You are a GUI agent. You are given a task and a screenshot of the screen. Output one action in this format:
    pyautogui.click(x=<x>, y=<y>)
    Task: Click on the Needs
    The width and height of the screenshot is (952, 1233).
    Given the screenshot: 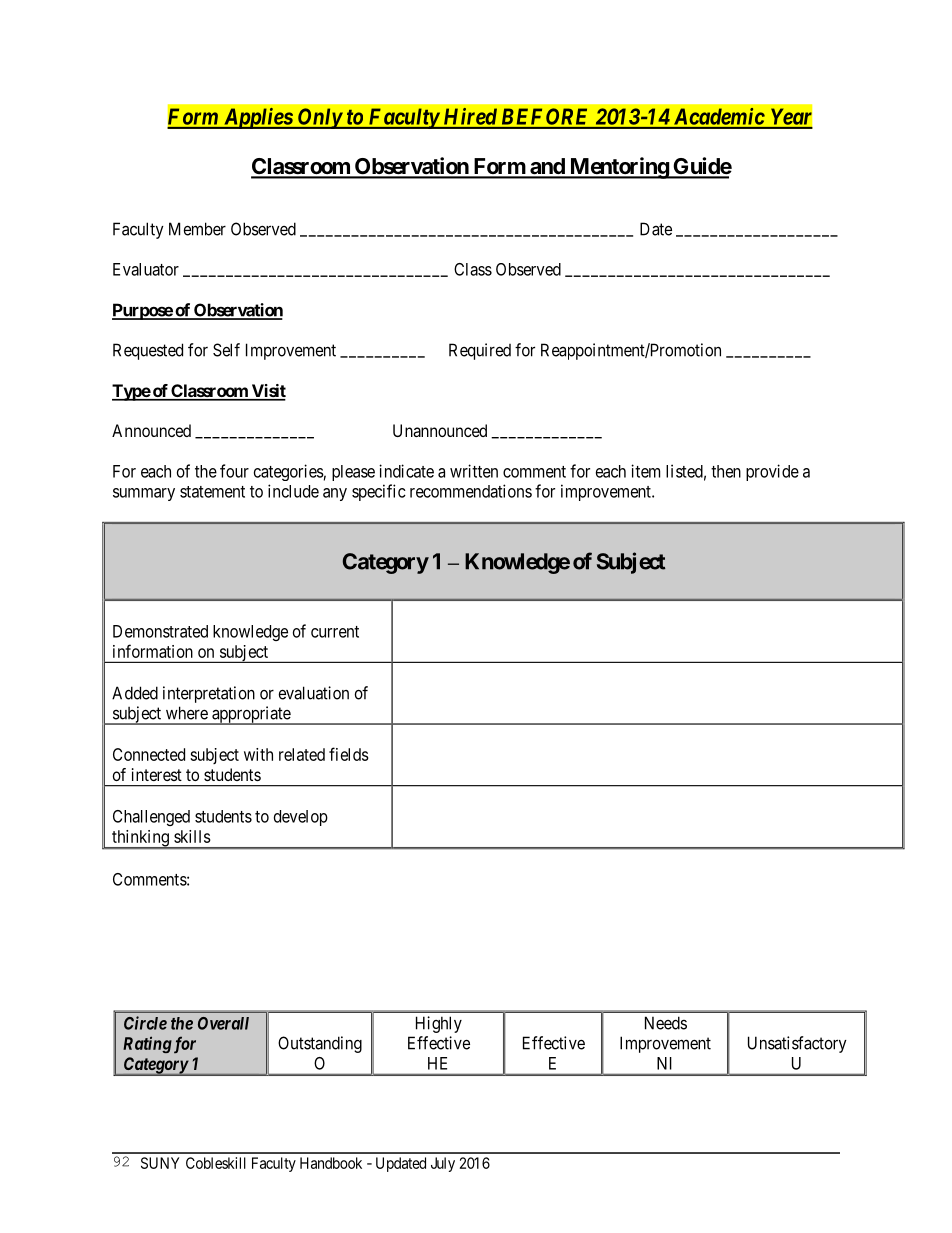 What is the action you would take?
    pyautogui.click(x=666, y=1023)
